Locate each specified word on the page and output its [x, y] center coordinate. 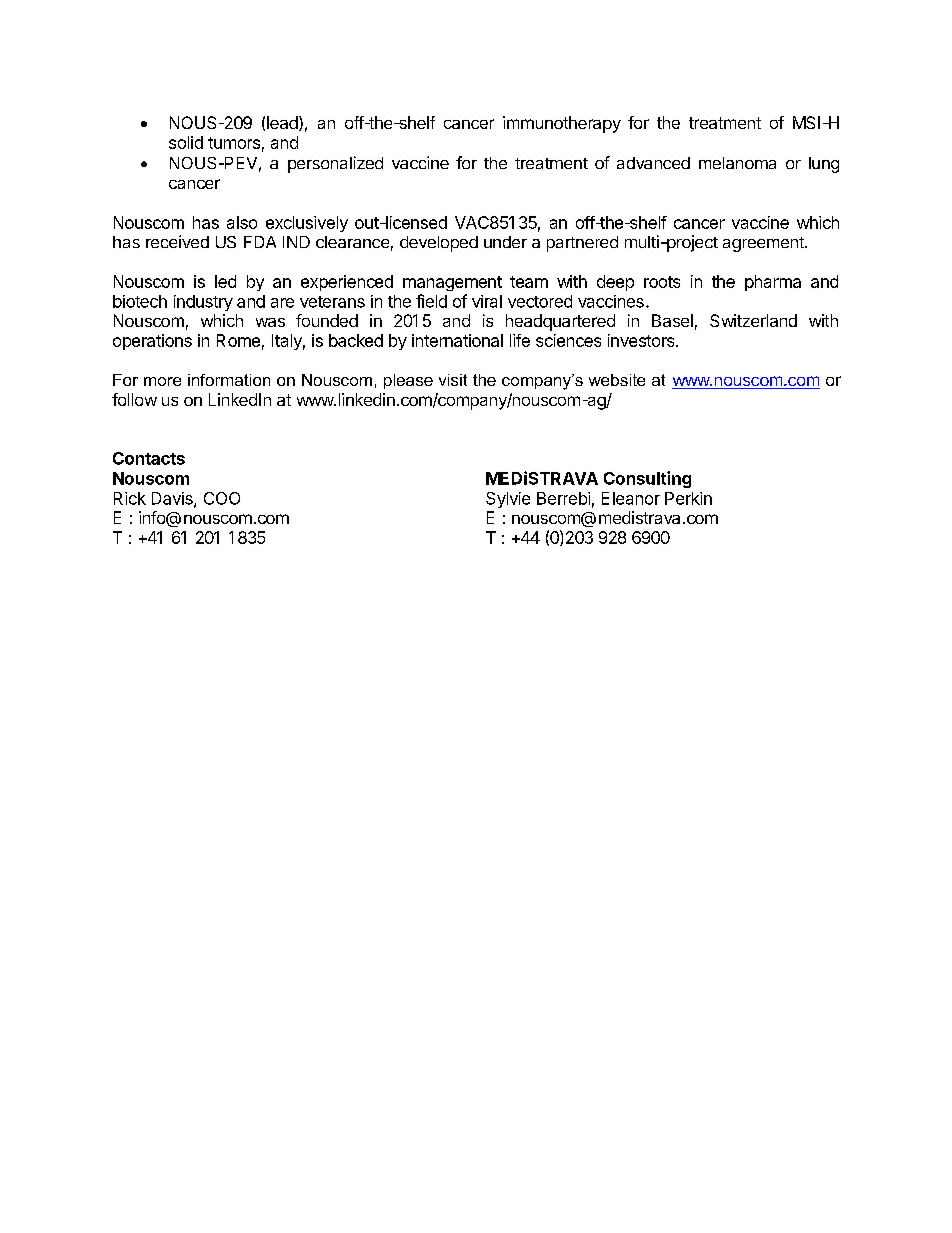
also [242, 222]
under [505, 242]
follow [134, 399]
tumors [234, 143]
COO [222, 498]
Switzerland [753, 320]
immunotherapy [562, 124]
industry [203, 303]
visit [453, 380]
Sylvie [508, 500]
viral [487, 301]
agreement [764, 244]
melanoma [737, 163]
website [617, 380]
